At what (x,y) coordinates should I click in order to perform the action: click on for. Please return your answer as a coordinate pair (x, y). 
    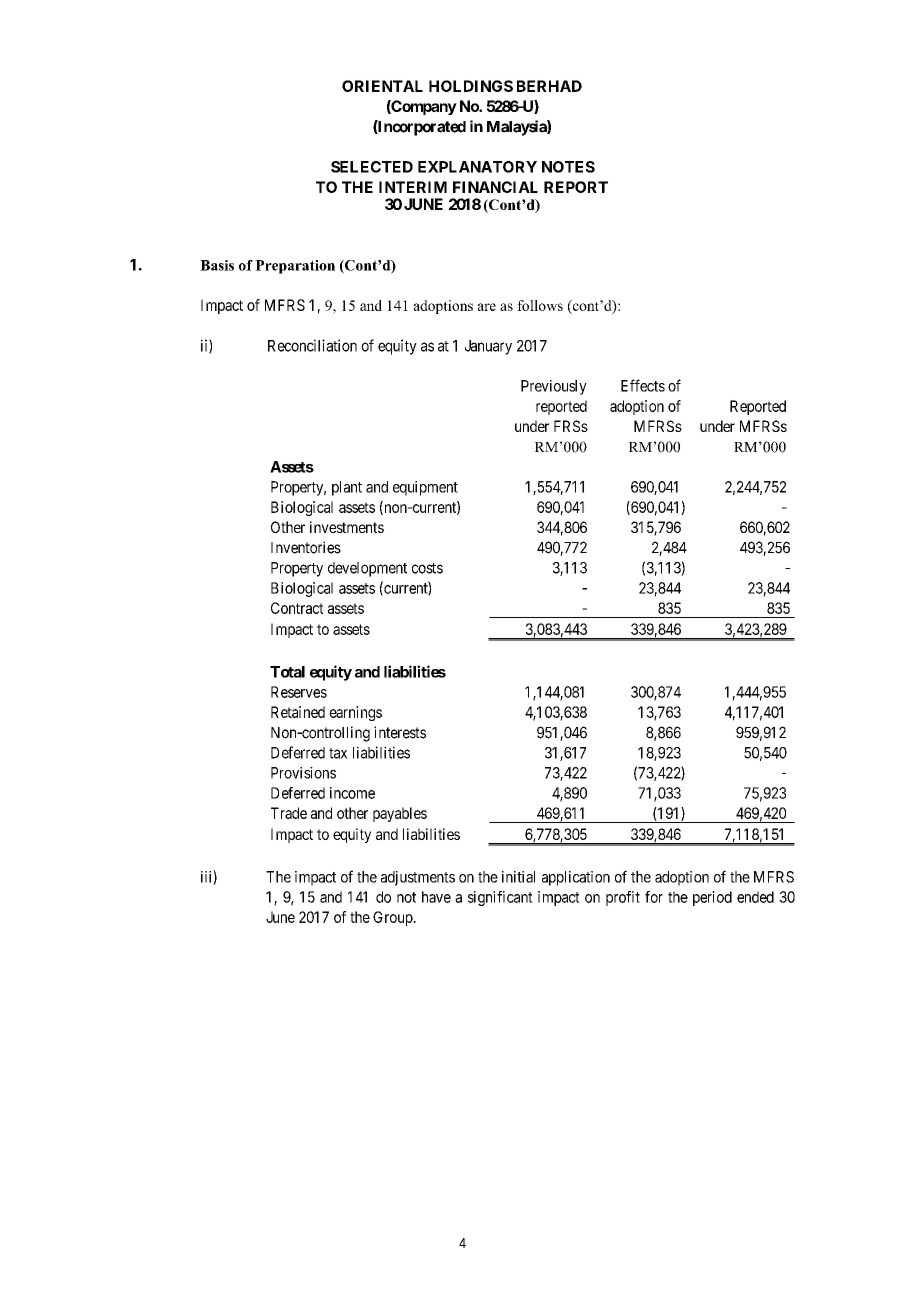
    Looking at the image, I should click on (654, 897).
